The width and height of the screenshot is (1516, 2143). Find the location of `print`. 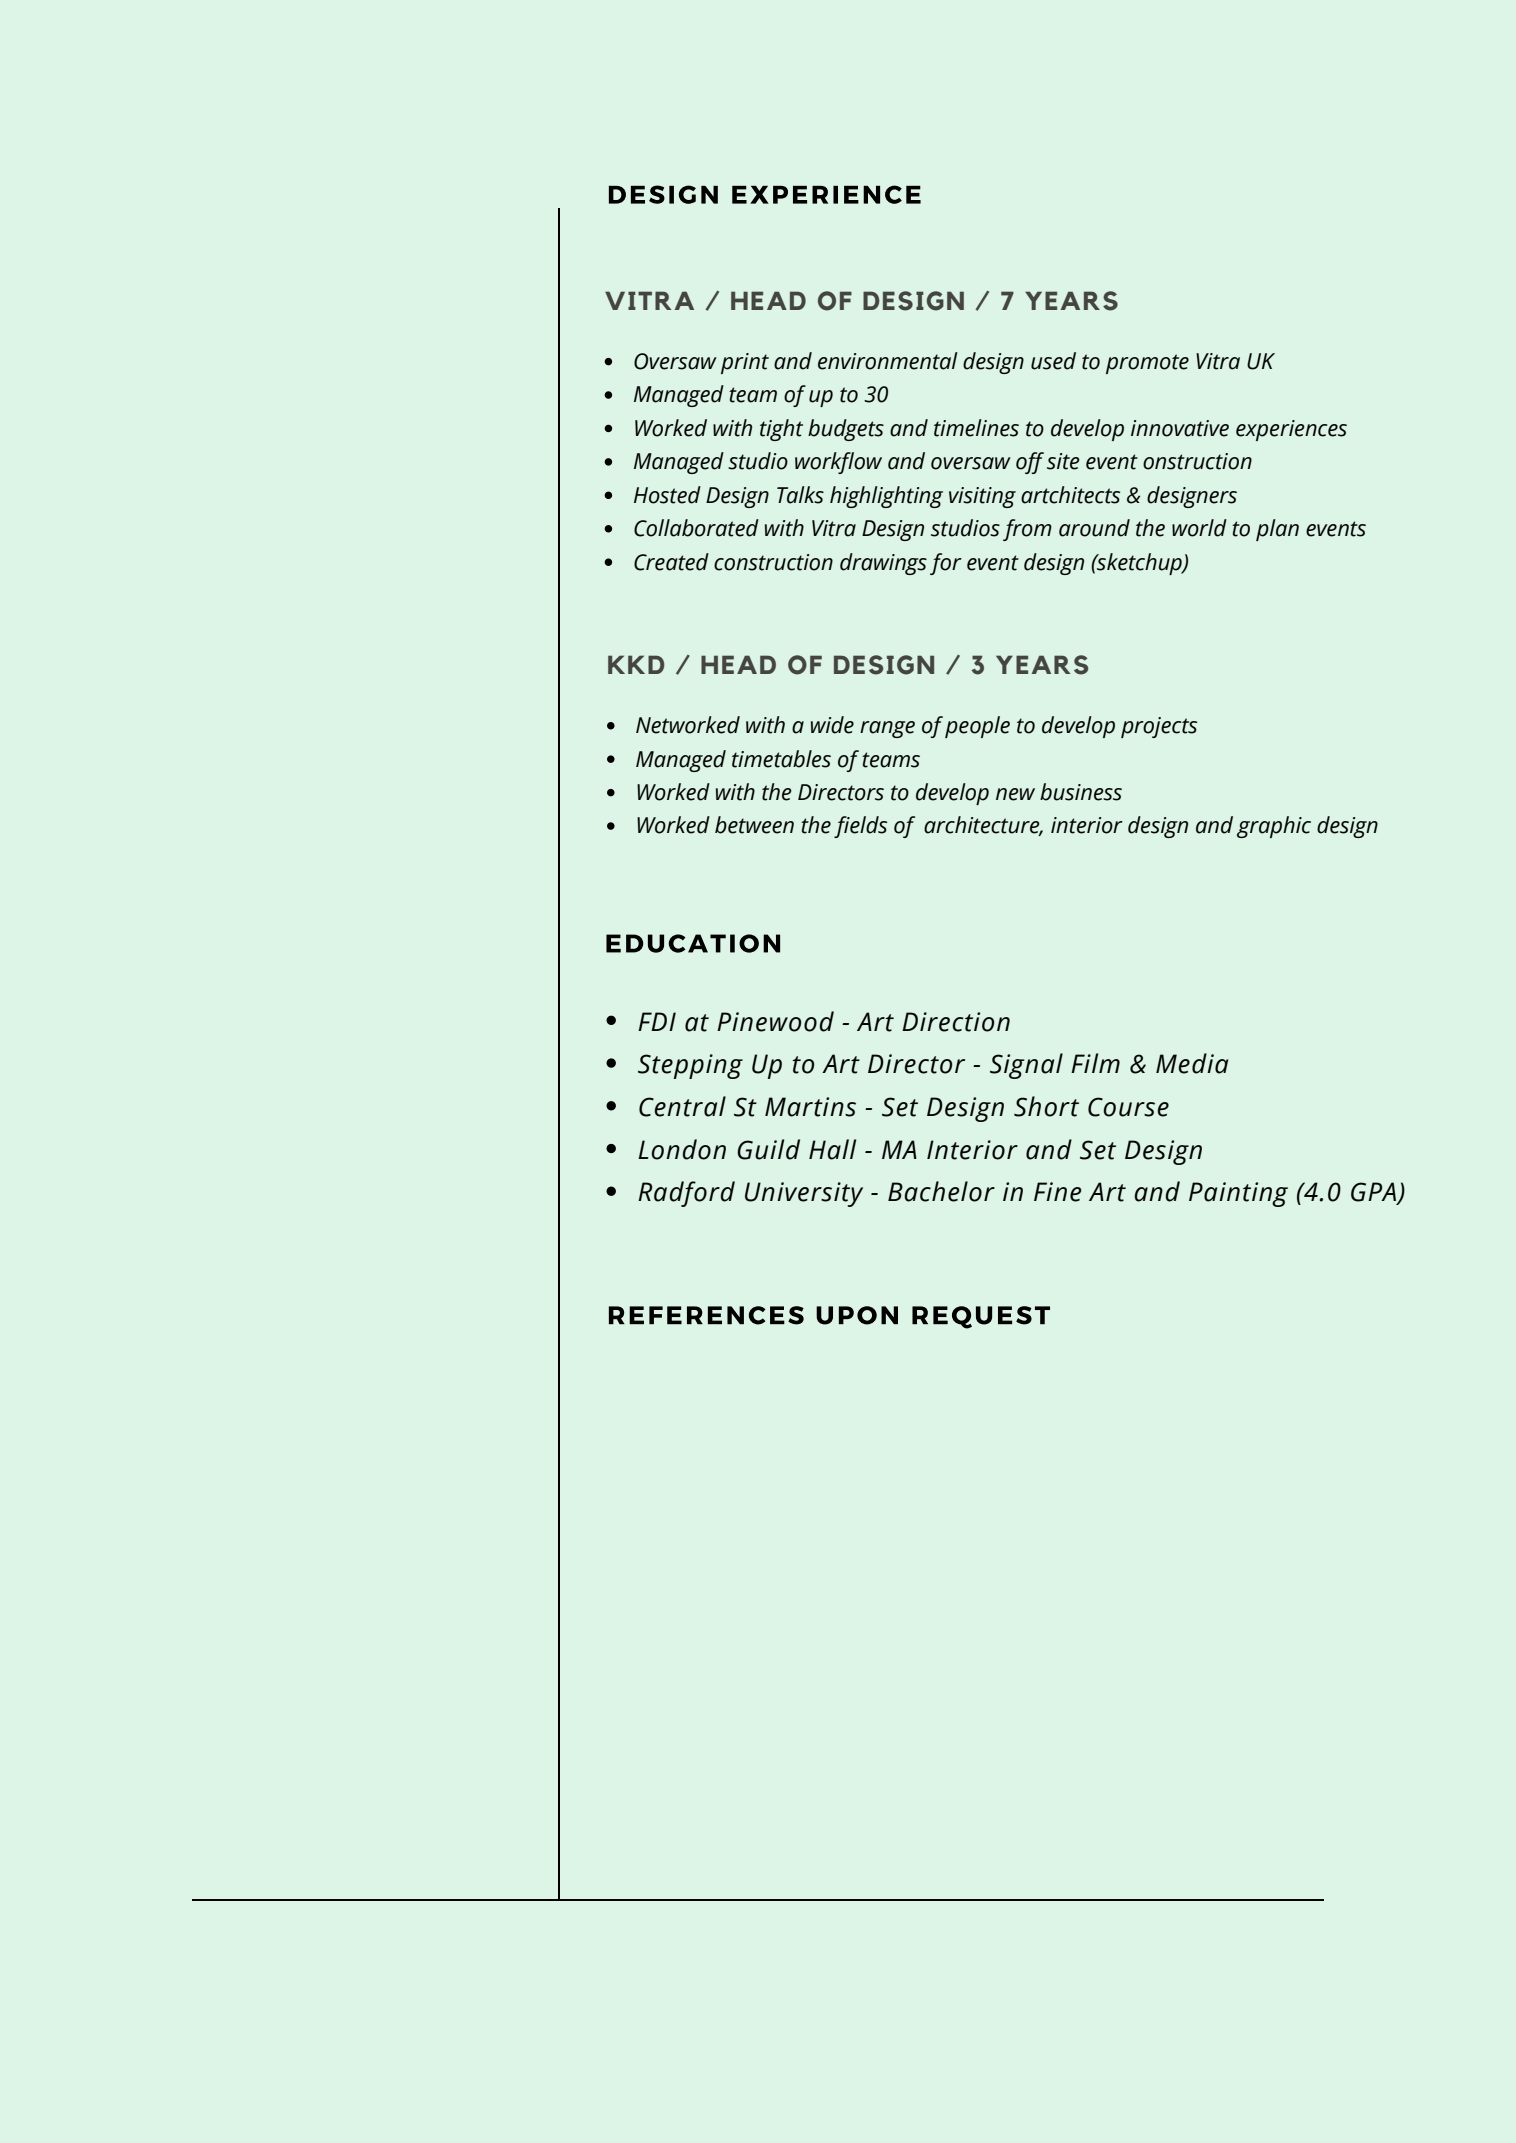

print is located at coordinates (745, 363).
